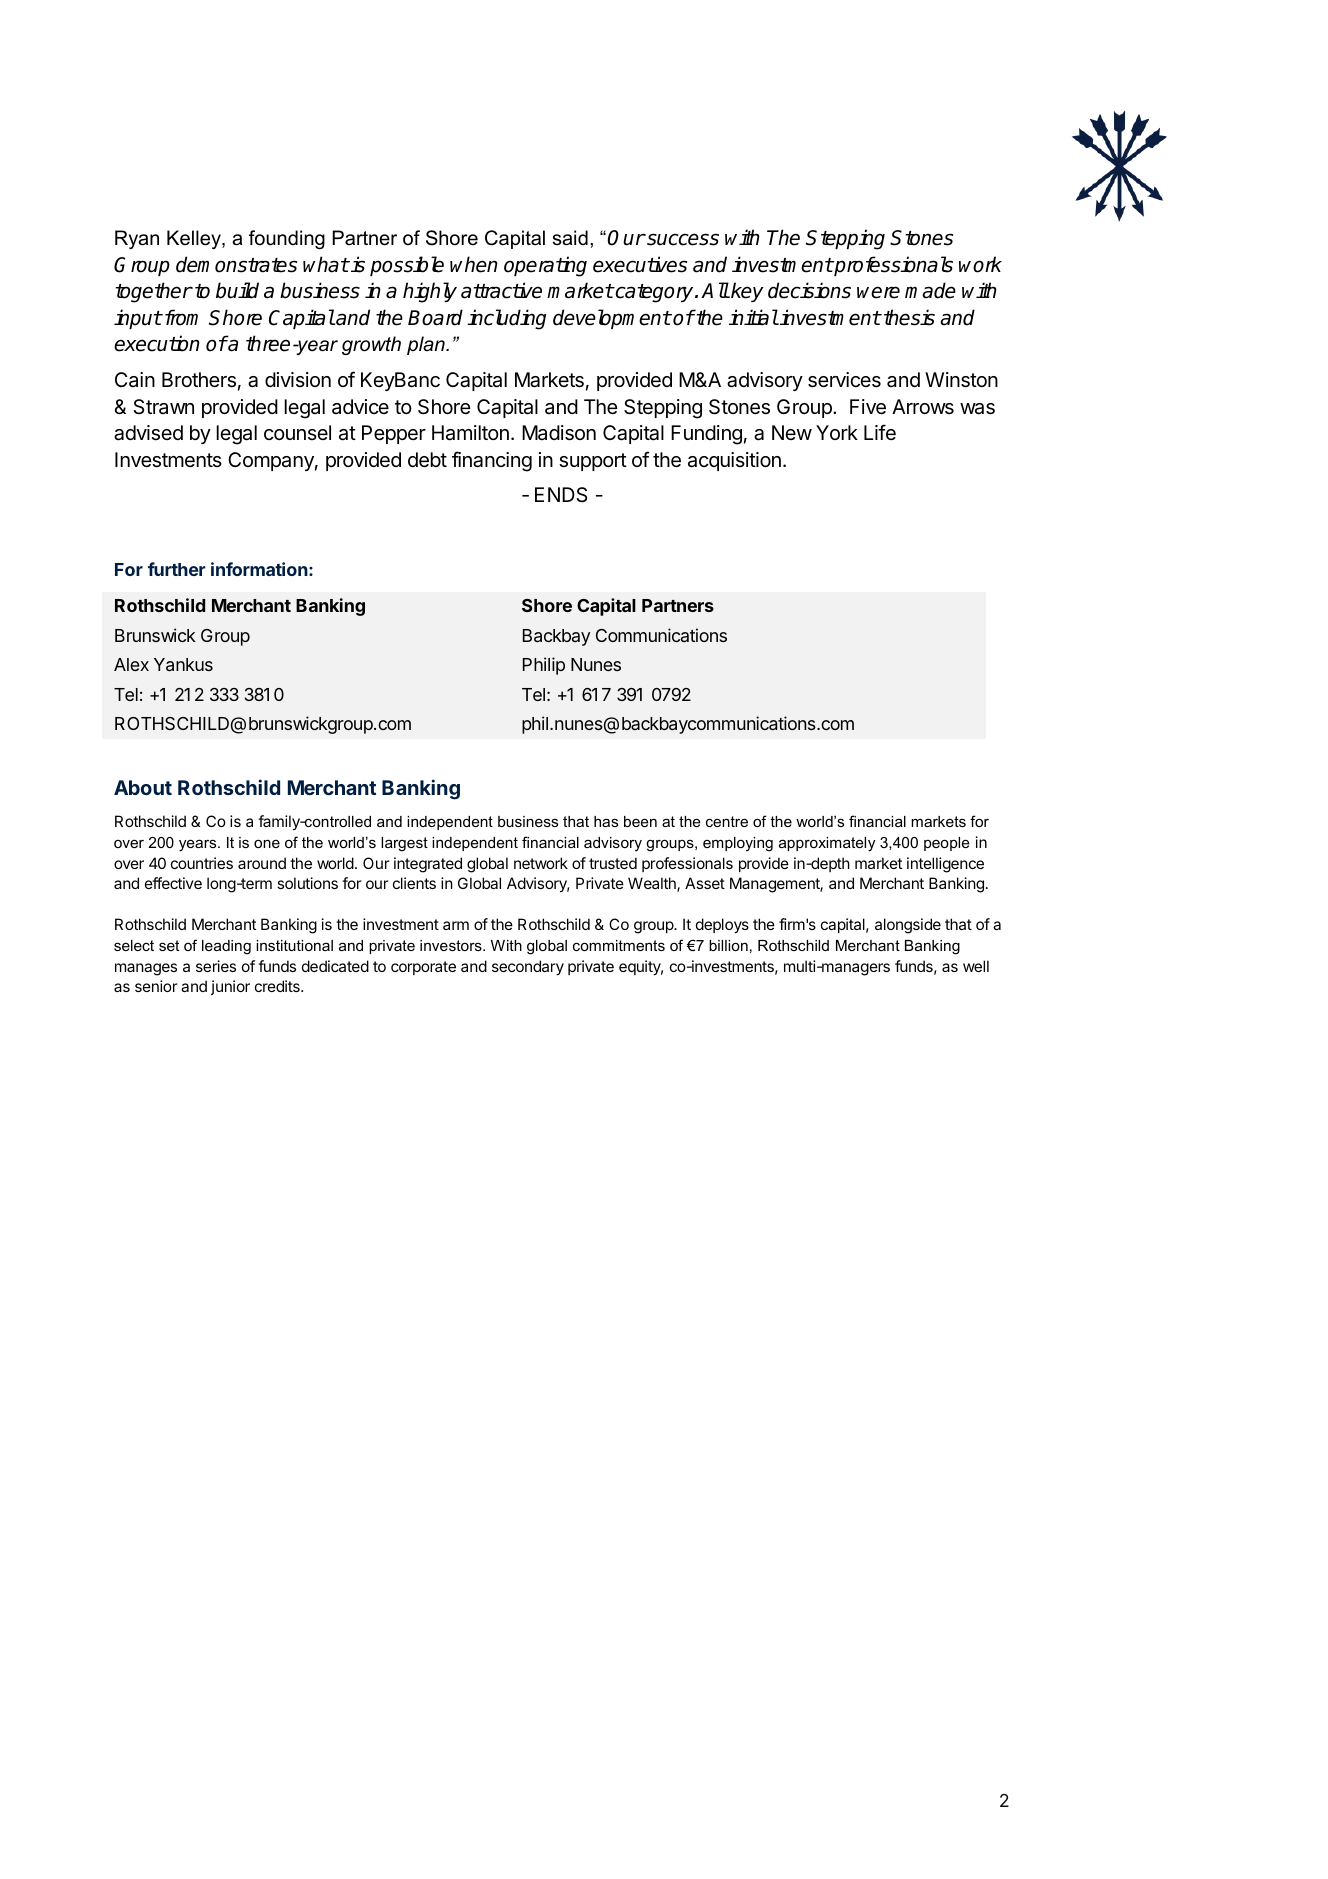  Describe the element at coordinates (177, 569) in the image. I see `further` at that location.
